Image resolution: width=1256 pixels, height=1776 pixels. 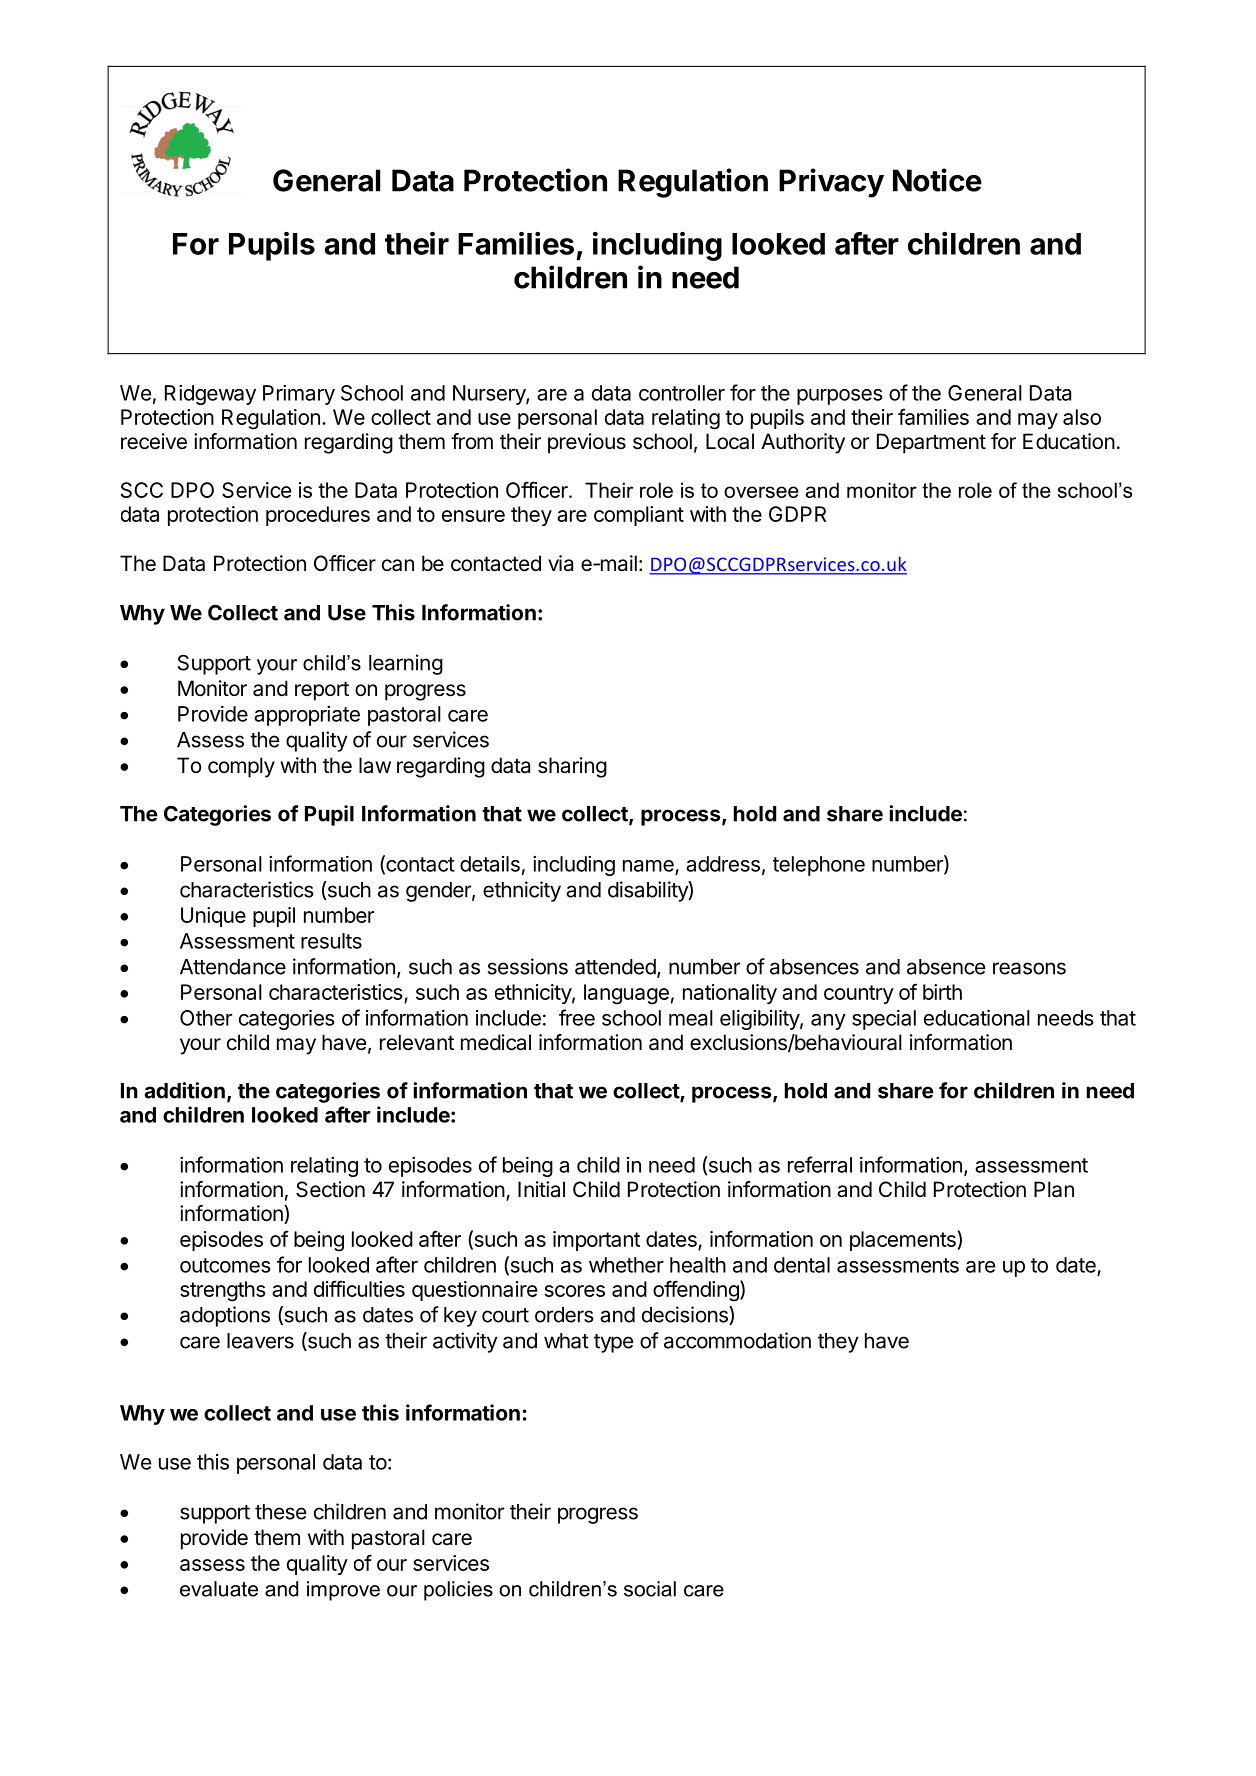 What do you see at coordinates (213, 917) in the document?
I see `Unique` at bounding box center [213, 917].
